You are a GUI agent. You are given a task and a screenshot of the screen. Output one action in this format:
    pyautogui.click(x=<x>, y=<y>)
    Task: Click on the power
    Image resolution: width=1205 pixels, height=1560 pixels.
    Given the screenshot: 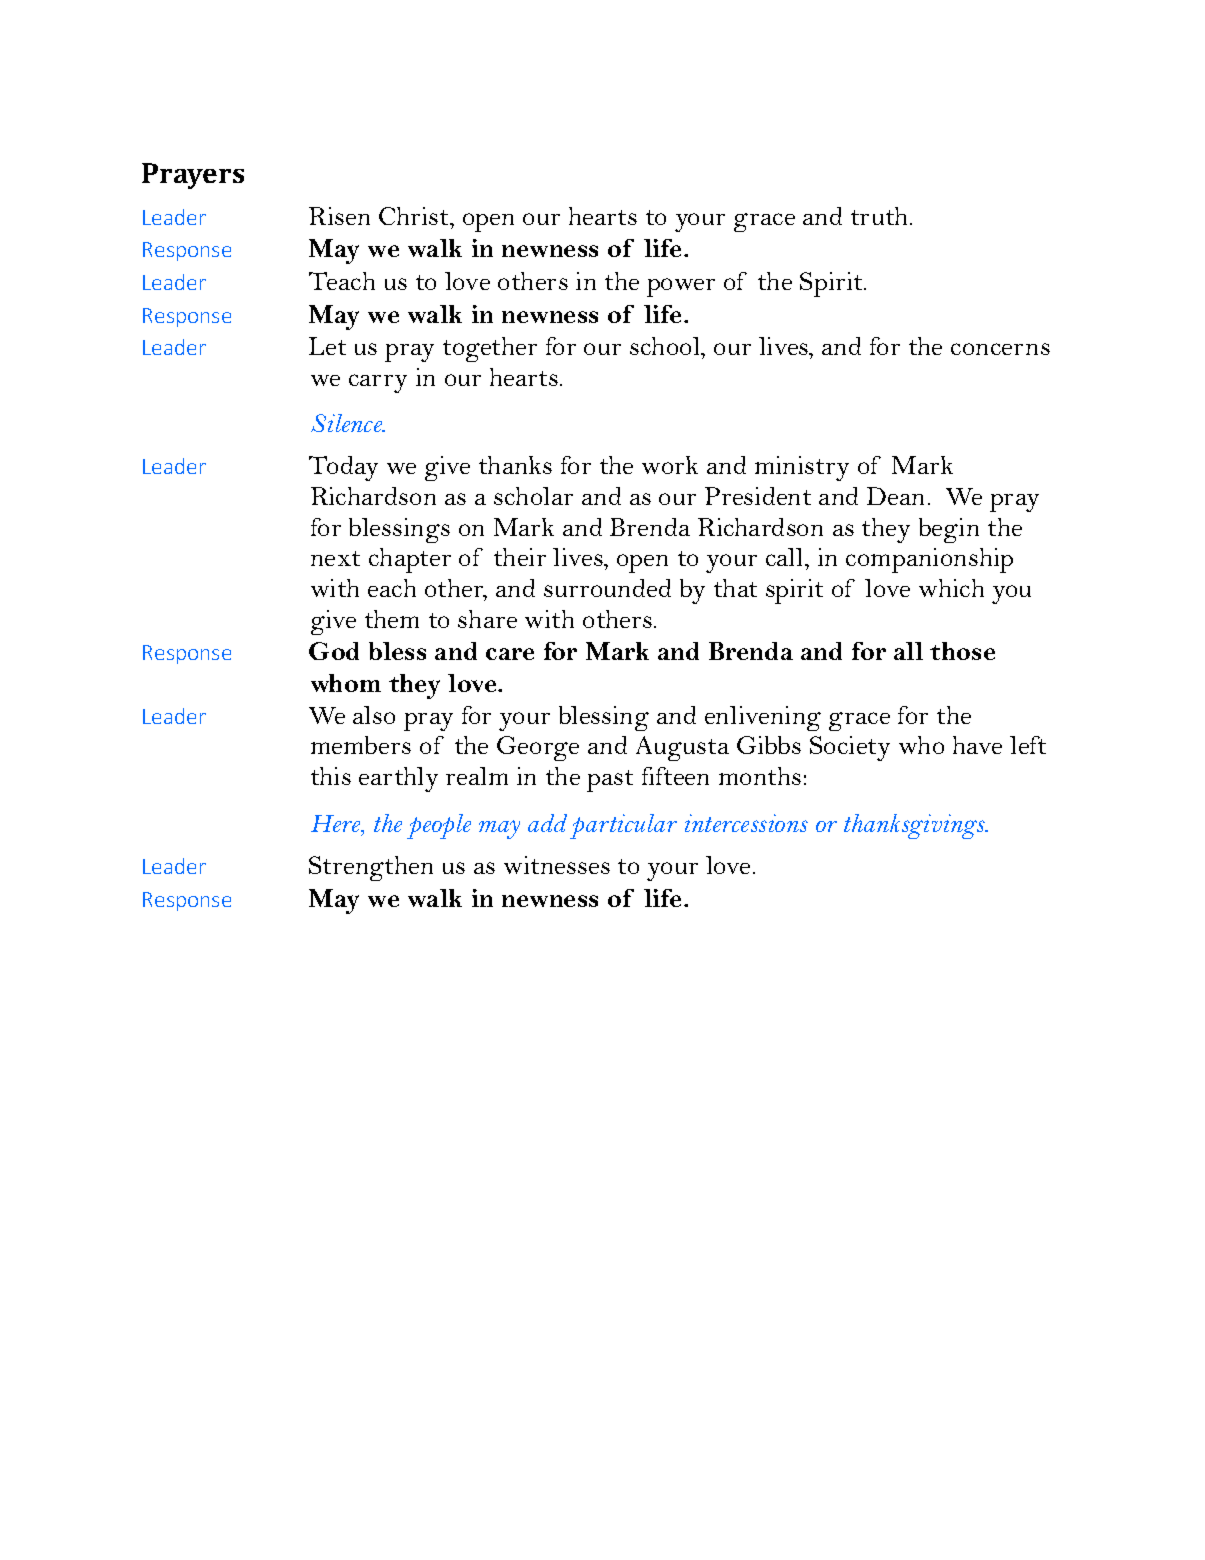 What is the action you would take?
    pyautogui.click(x=681, y=287)
